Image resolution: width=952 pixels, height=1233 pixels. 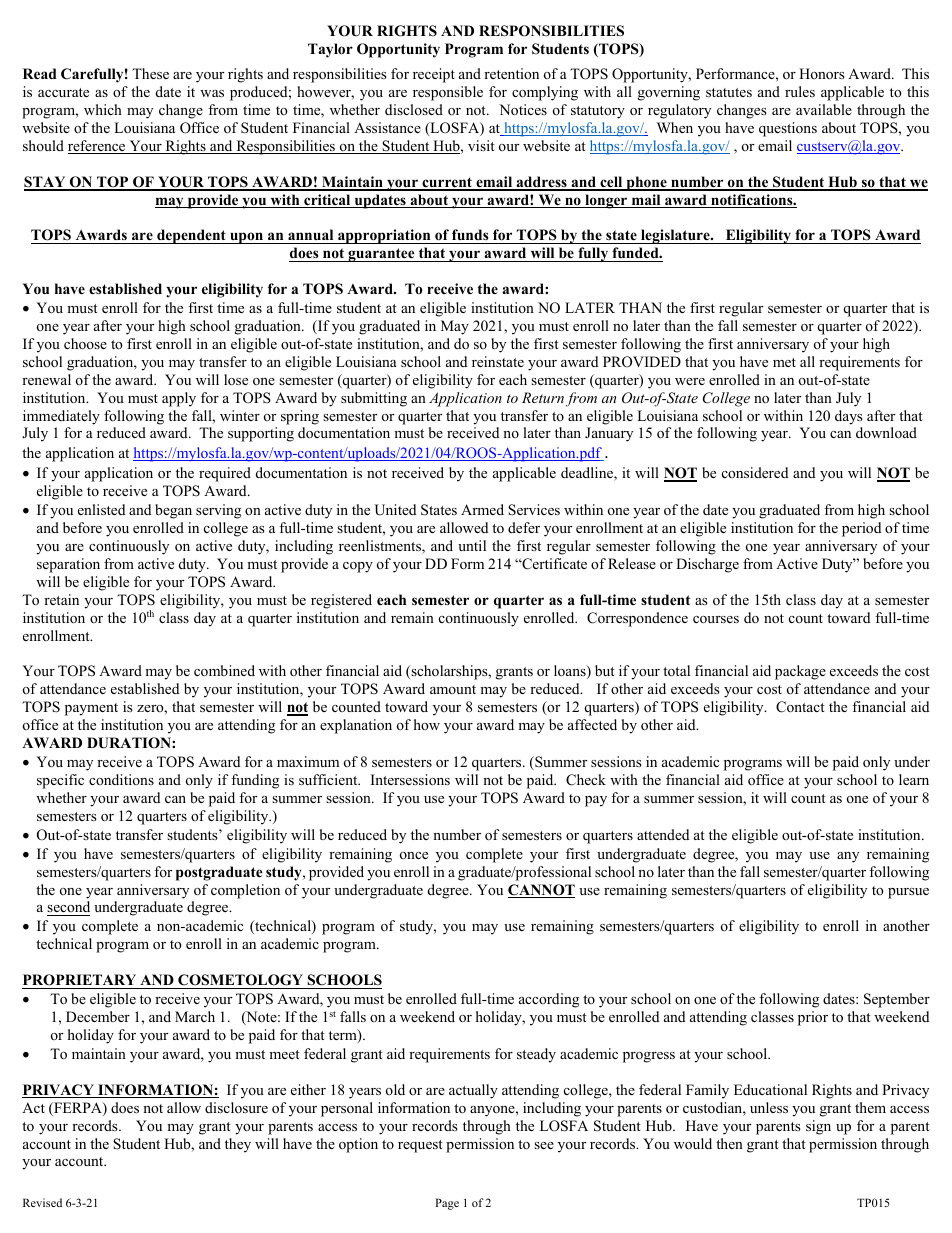 What do you see at coordinates (800, 672) in the page?
I see `package` at bounding box center [800, 672].
